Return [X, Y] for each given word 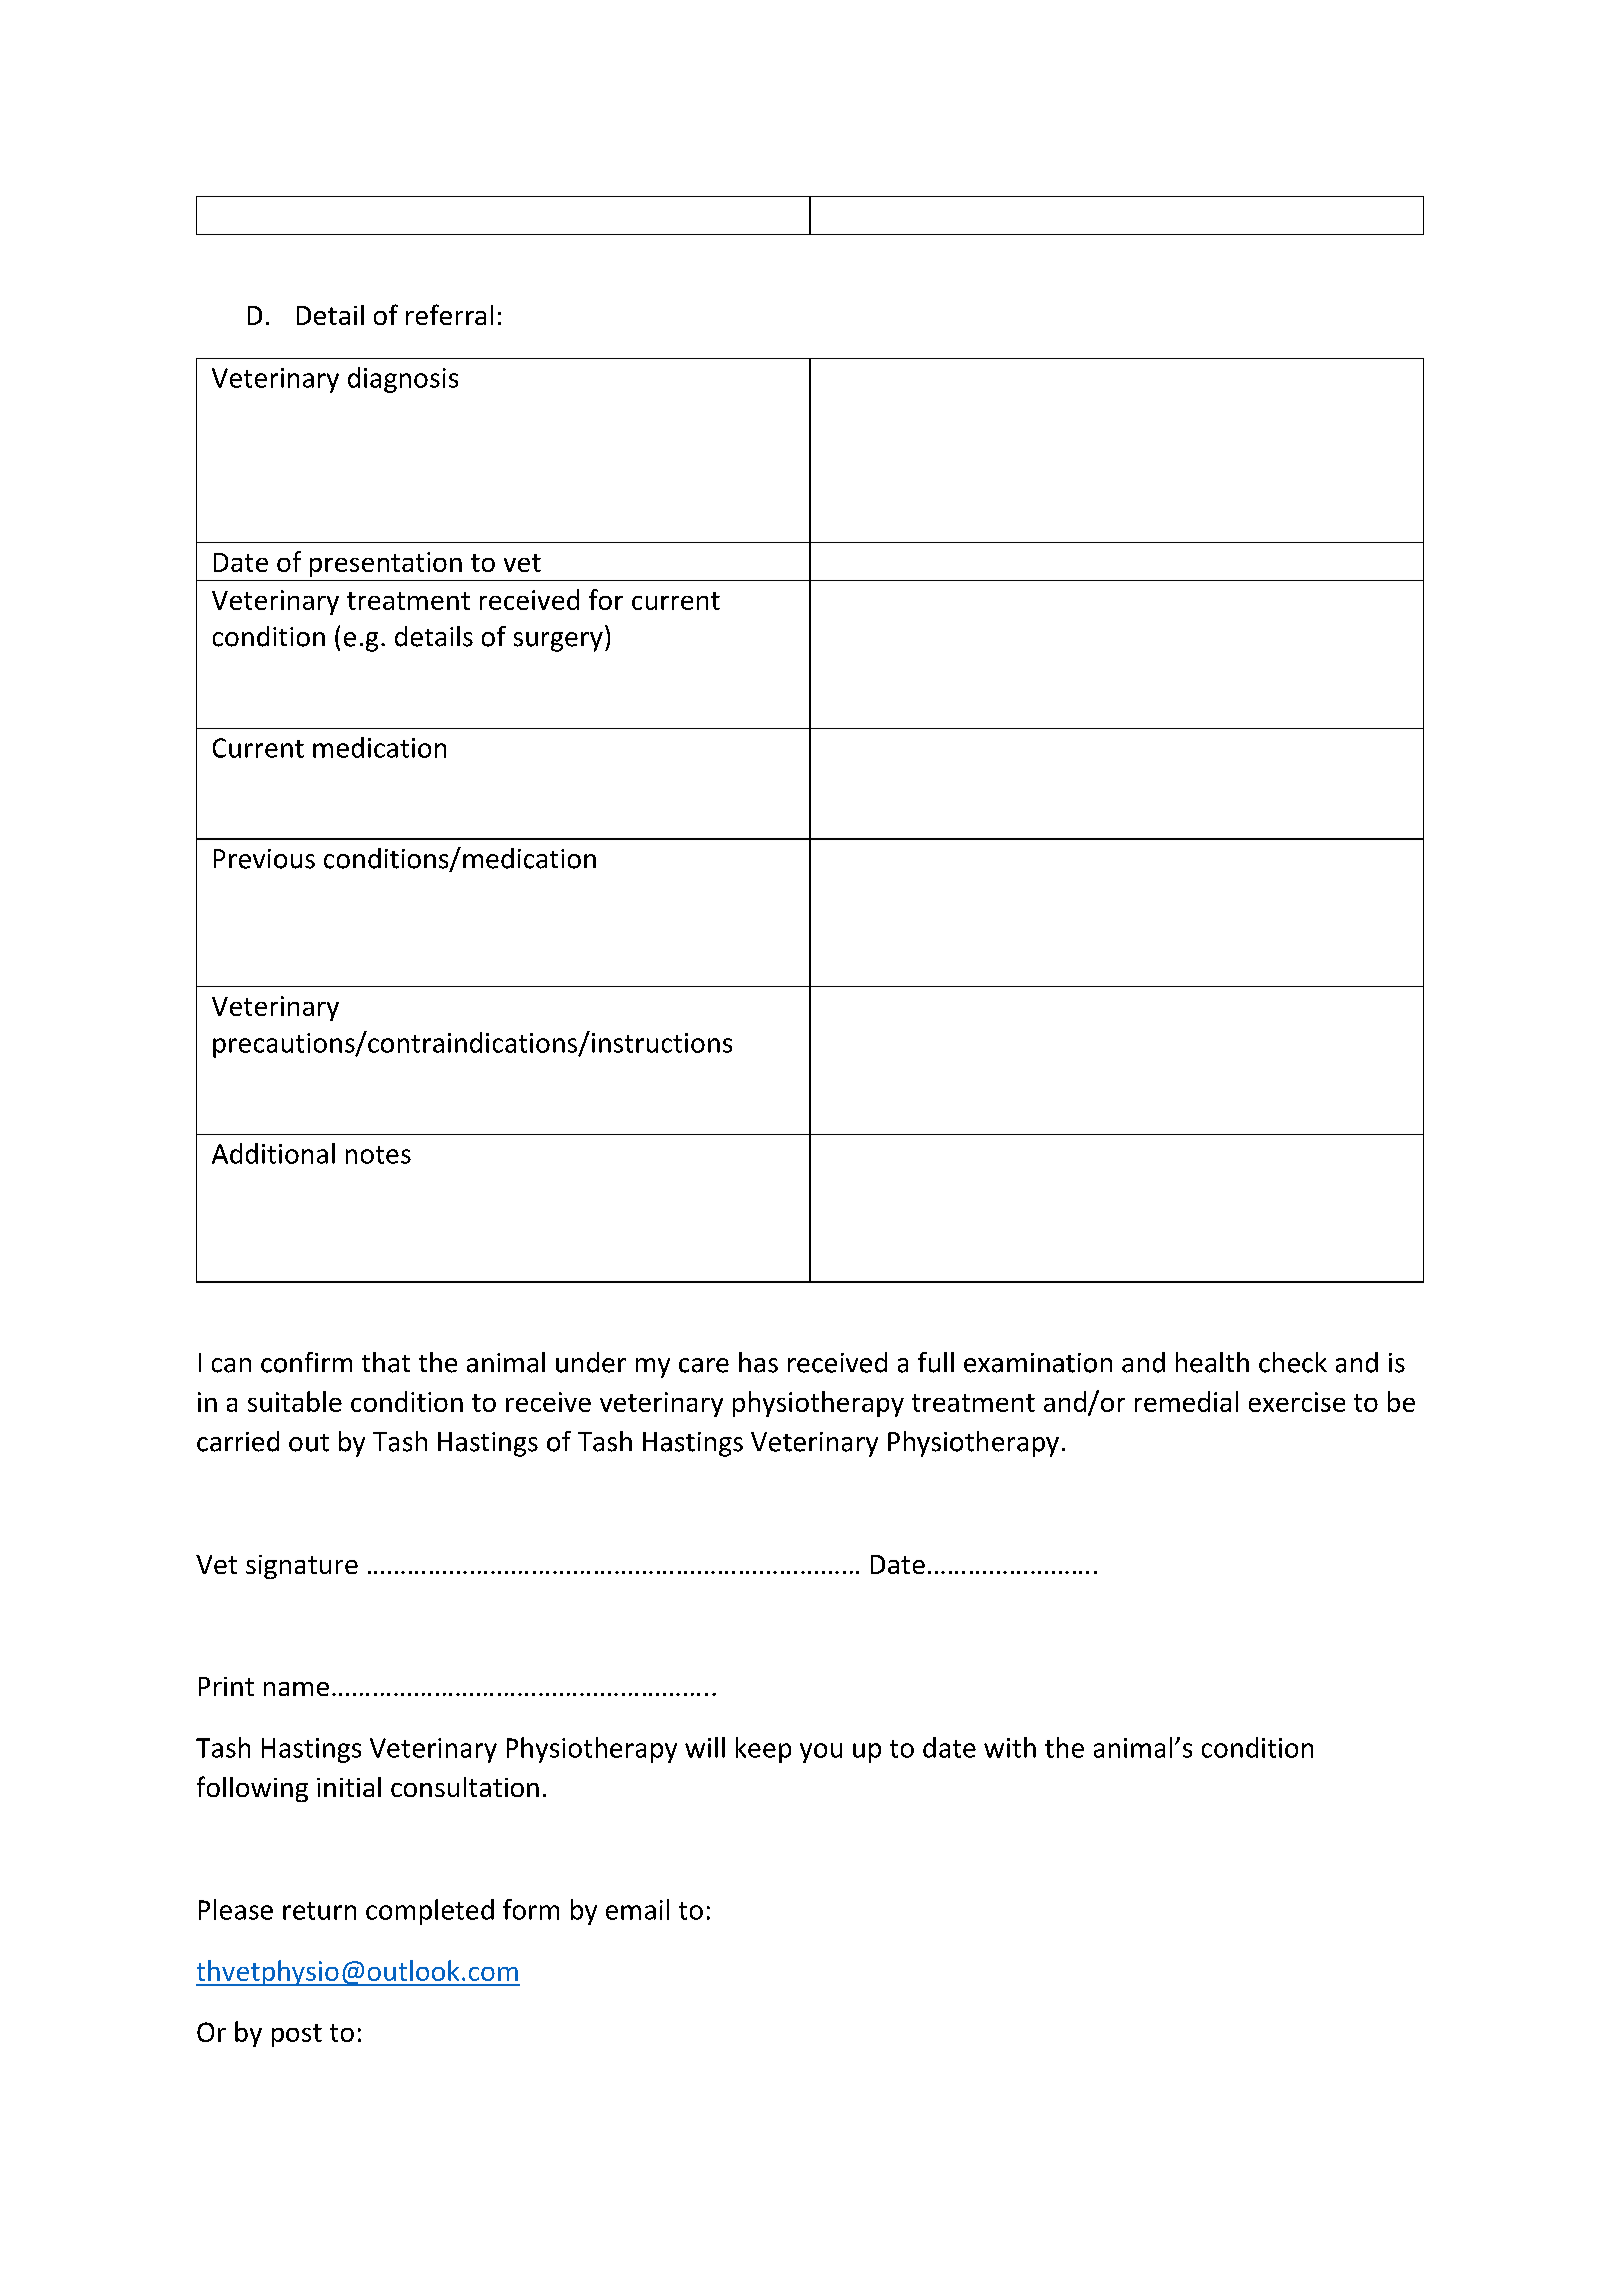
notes [378, 1155]
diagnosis [403, 380]
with [1010, 1747]
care [704, 1365]
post [297, 2035]
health [1212, 1362]
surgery [558, 642]
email [637, 1909]
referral [449, 314]
